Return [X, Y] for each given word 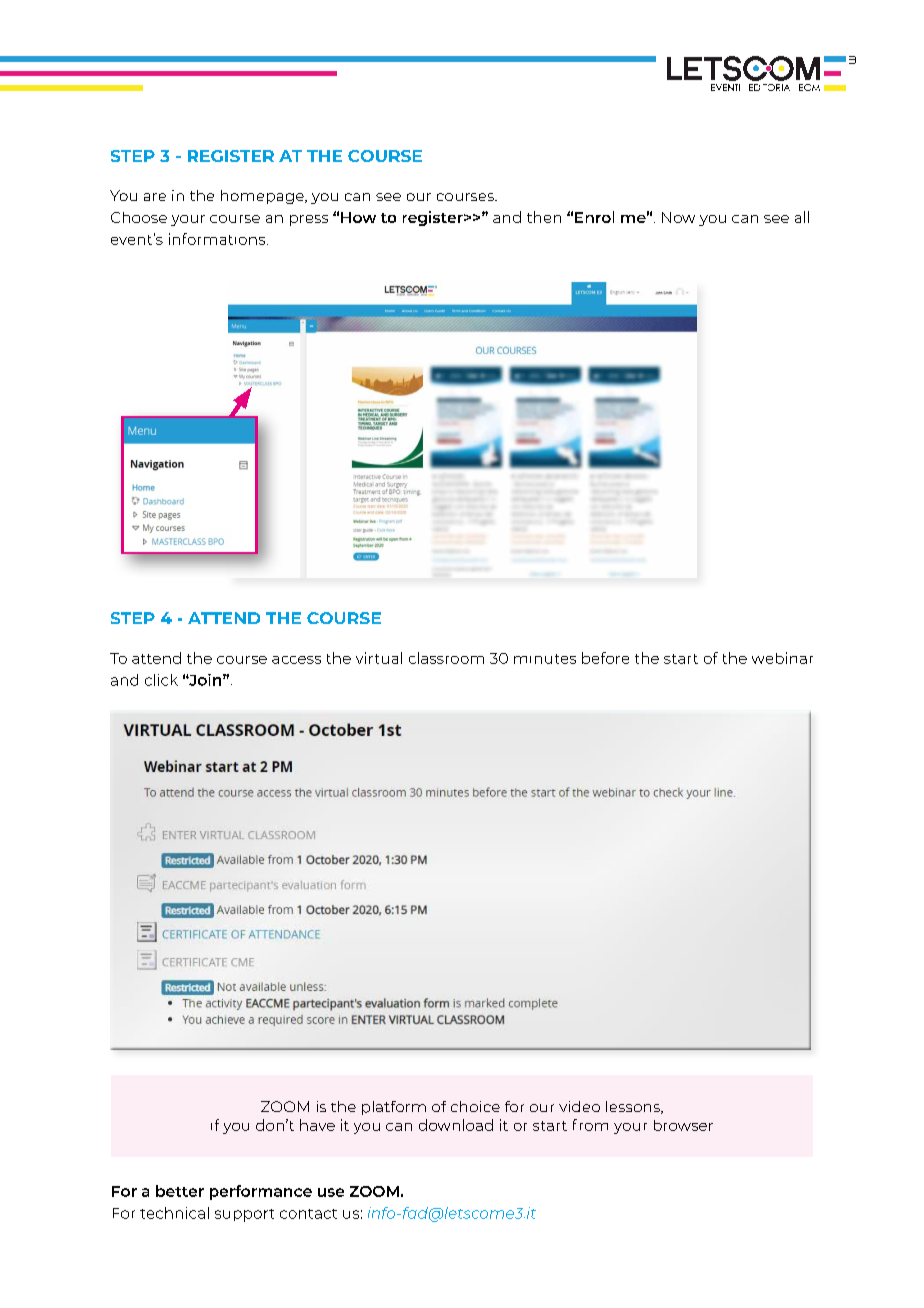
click [161, 680]
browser [683, 1125]
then [544, 217]
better [180, 1191]
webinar [782, 658]
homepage [263, 197]
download [456, 1125]
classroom [446, 658]
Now [678, 217]
